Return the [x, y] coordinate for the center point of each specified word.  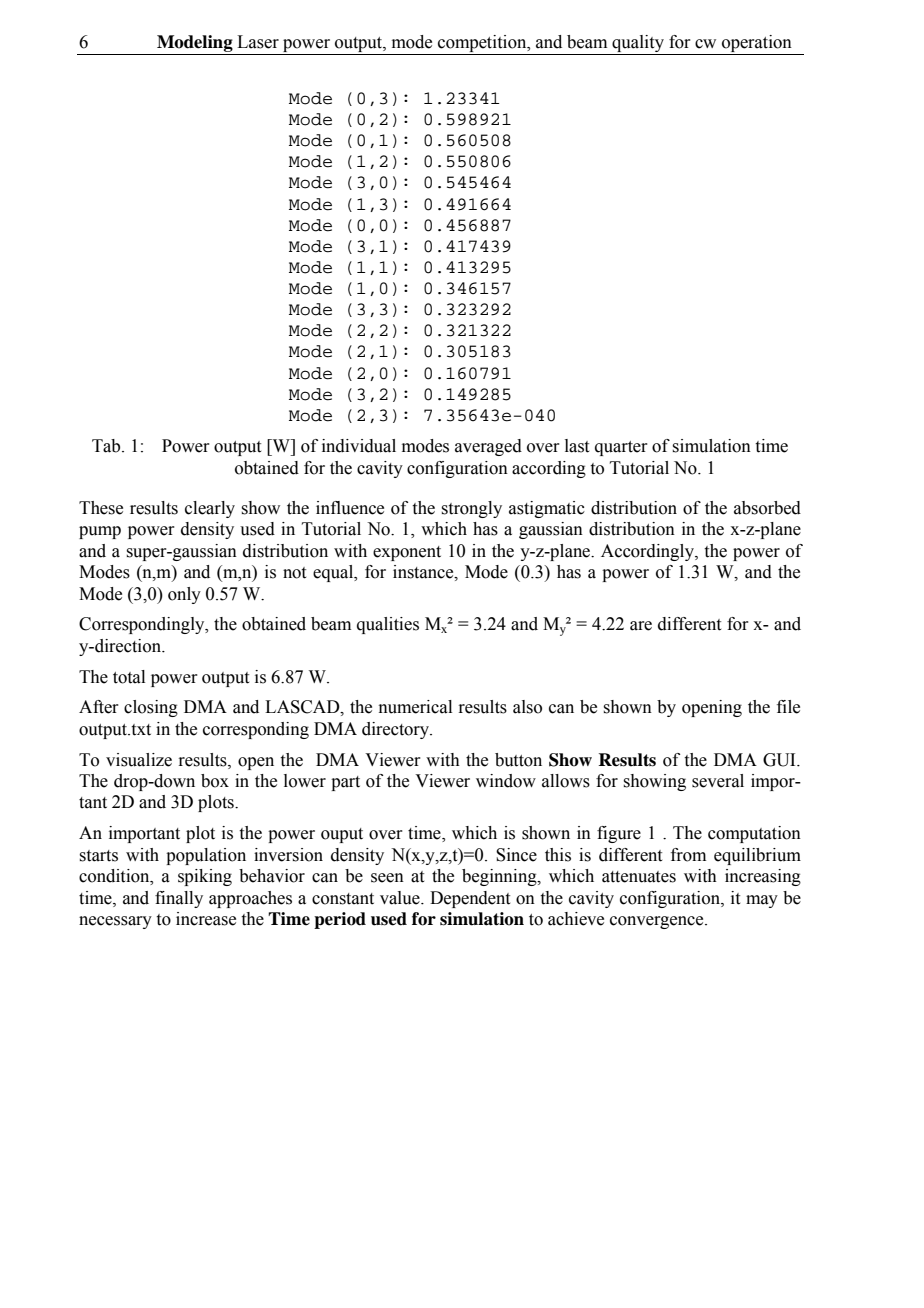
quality [638, 45]
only [184, 595]
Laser [258, 42]
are [641, 626]
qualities [388, 625]
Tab [107, 446]
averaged [488, 447]
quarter [621, 448]
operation [757, 45]
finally [179, 899]
